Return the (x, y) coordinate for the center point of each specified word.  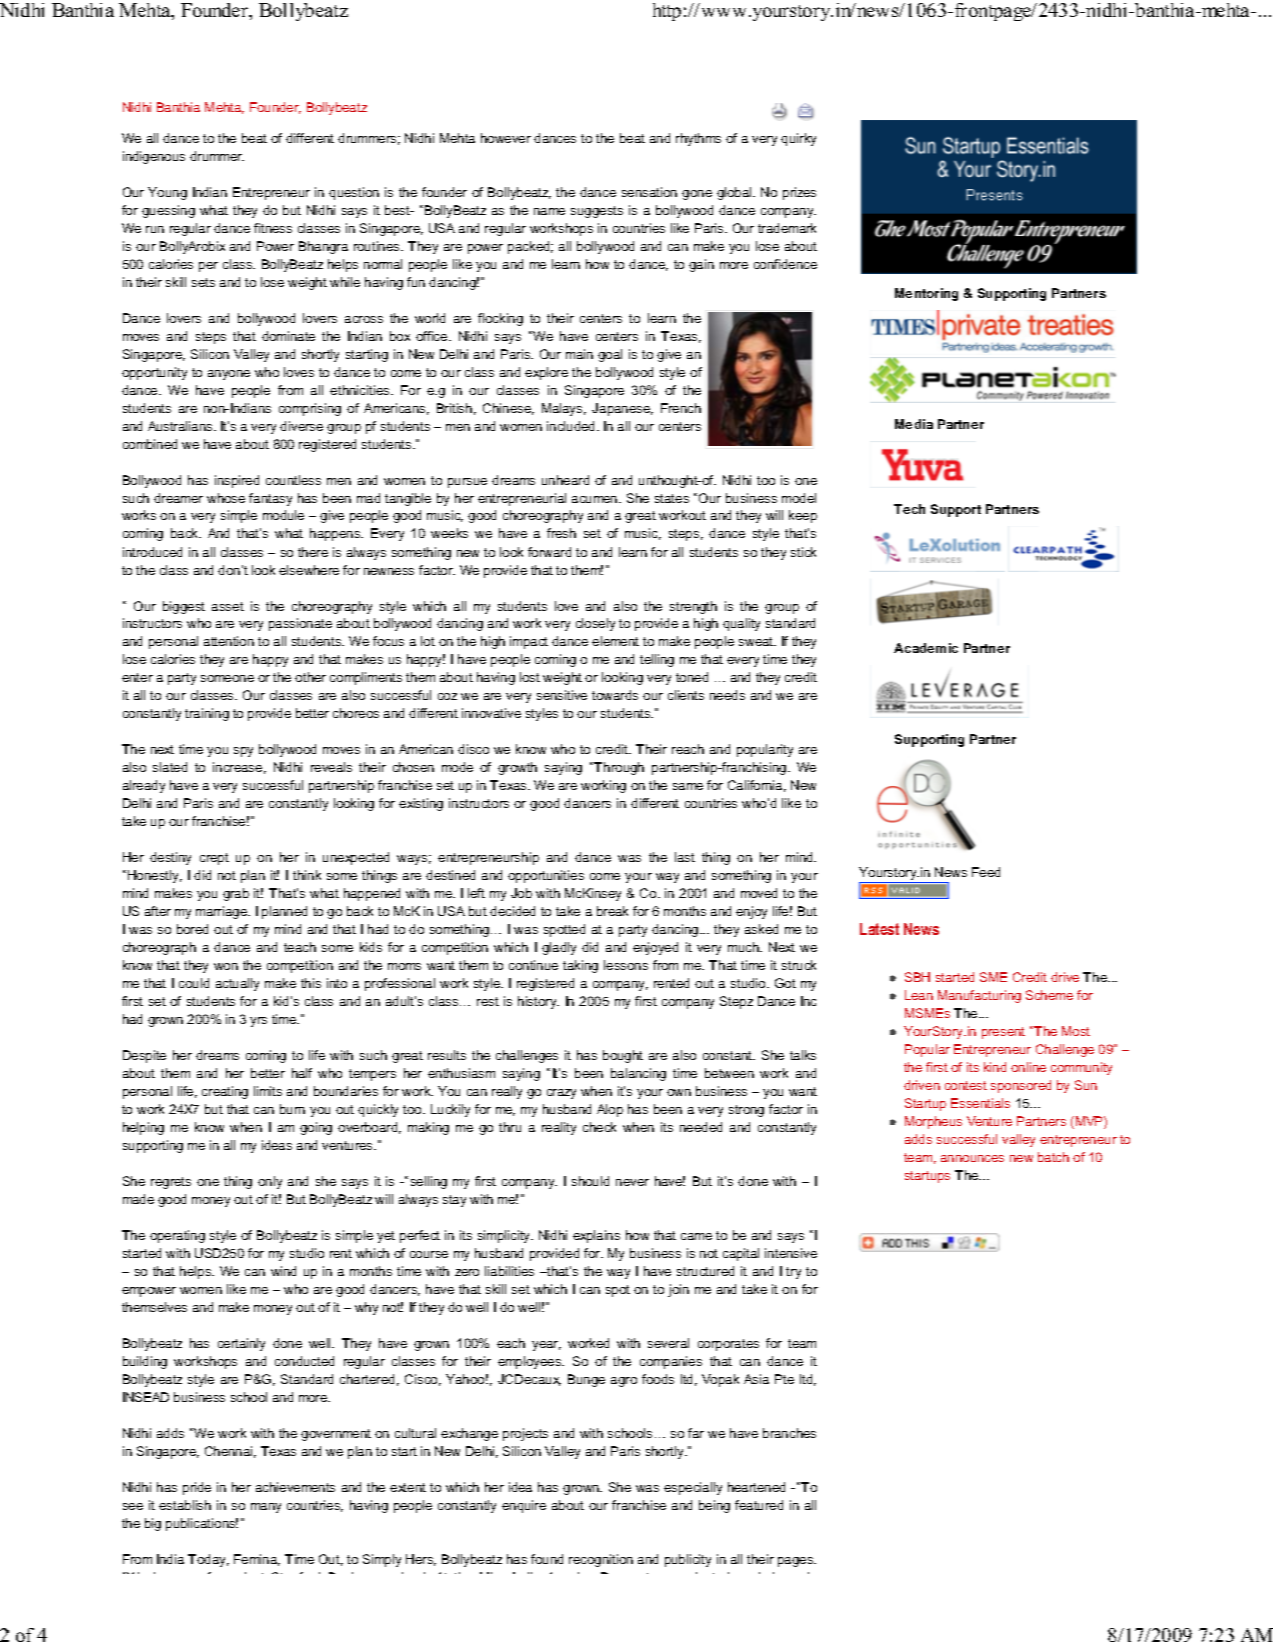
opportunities (546, 876)
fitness (273, 228)
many (266, 1508)
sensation (649, 192)
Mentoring (926, 294)
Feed (986, 872)
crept (214, 859)
